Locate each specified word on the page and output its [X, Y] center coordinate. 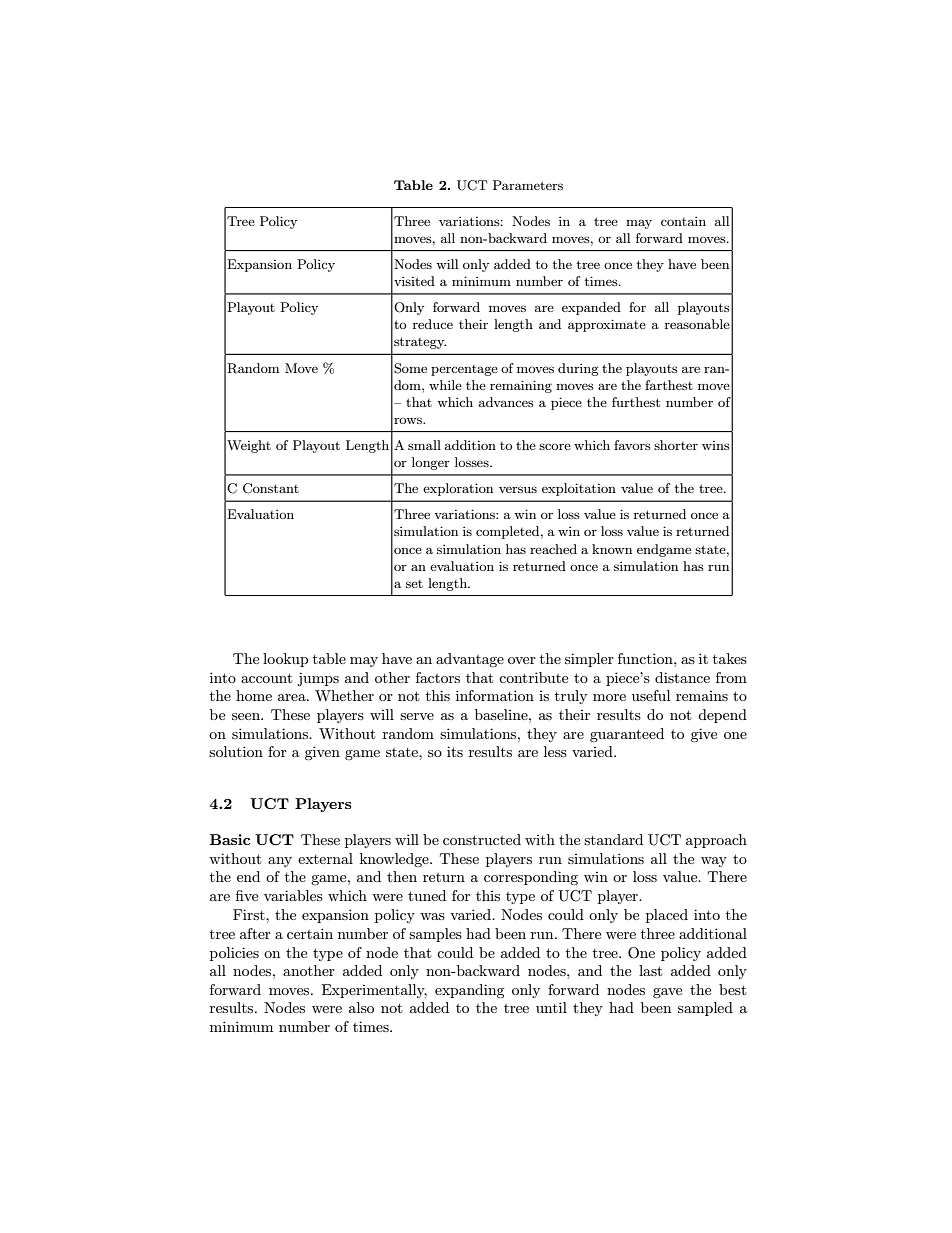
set [414, 584]
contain [683, 221]
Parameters [528, 185]
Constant [271, 488]
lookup [285, 660]
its [455, 751]
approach [716, 841]
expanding [470, 991]
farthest [669, 385]
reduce [433, 324]
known [612, 549]
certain [310, 933]
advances [506, 402]
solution [236, 751]
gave [667, 993]
